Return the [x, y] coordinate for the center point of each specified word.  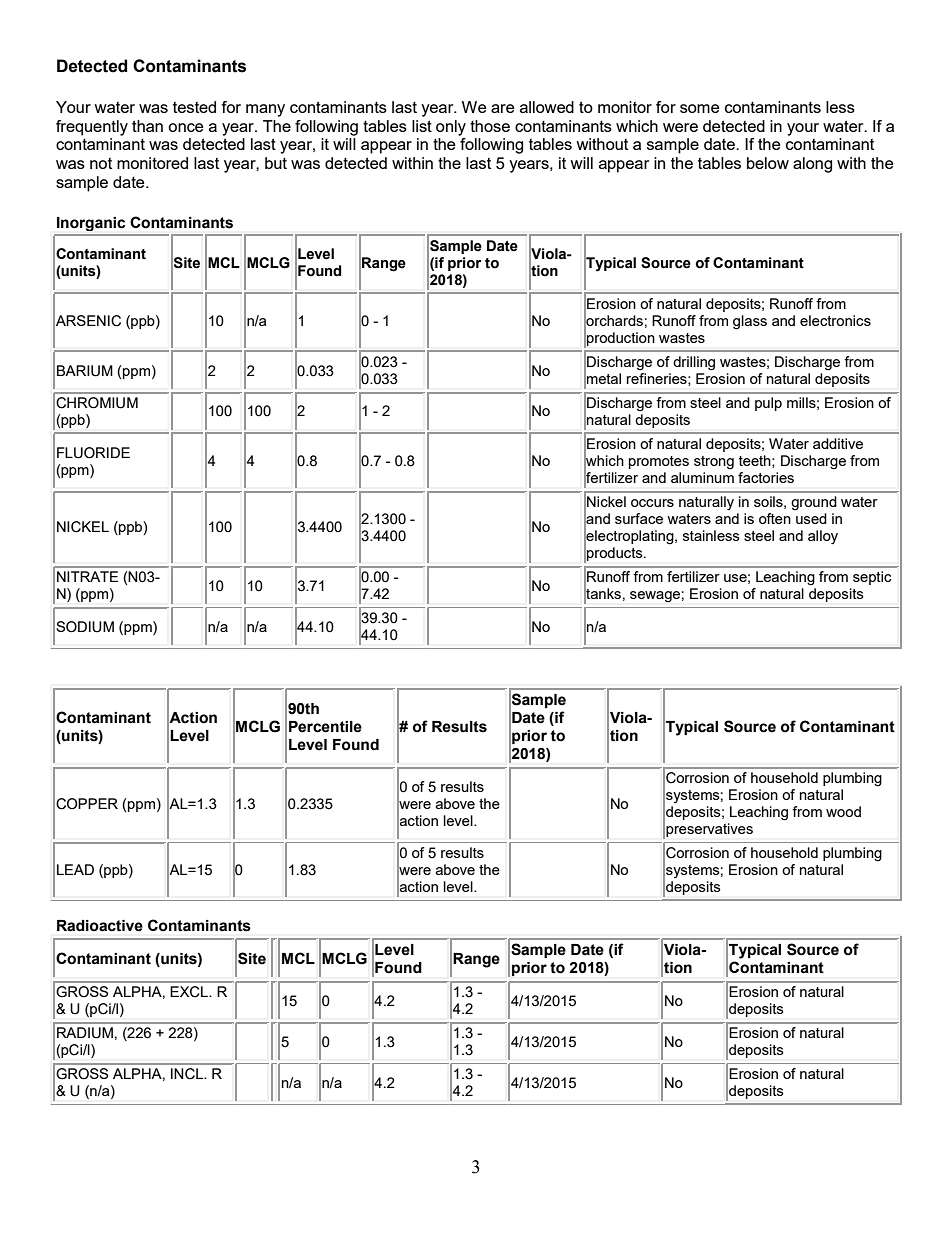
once [185, 127]
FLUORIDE [93, 453]
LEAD [75, 869]
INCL [188, 1074]
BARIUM [85, 371]
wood [843, 811]
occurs [652, 503]
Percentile [325, 727]
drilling [694, 363]
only [451, 128]
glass [750, 322]
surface [639, 518]
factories [766, 477]
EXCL [190, 992]
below [768, 163]
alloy [823, 537]
